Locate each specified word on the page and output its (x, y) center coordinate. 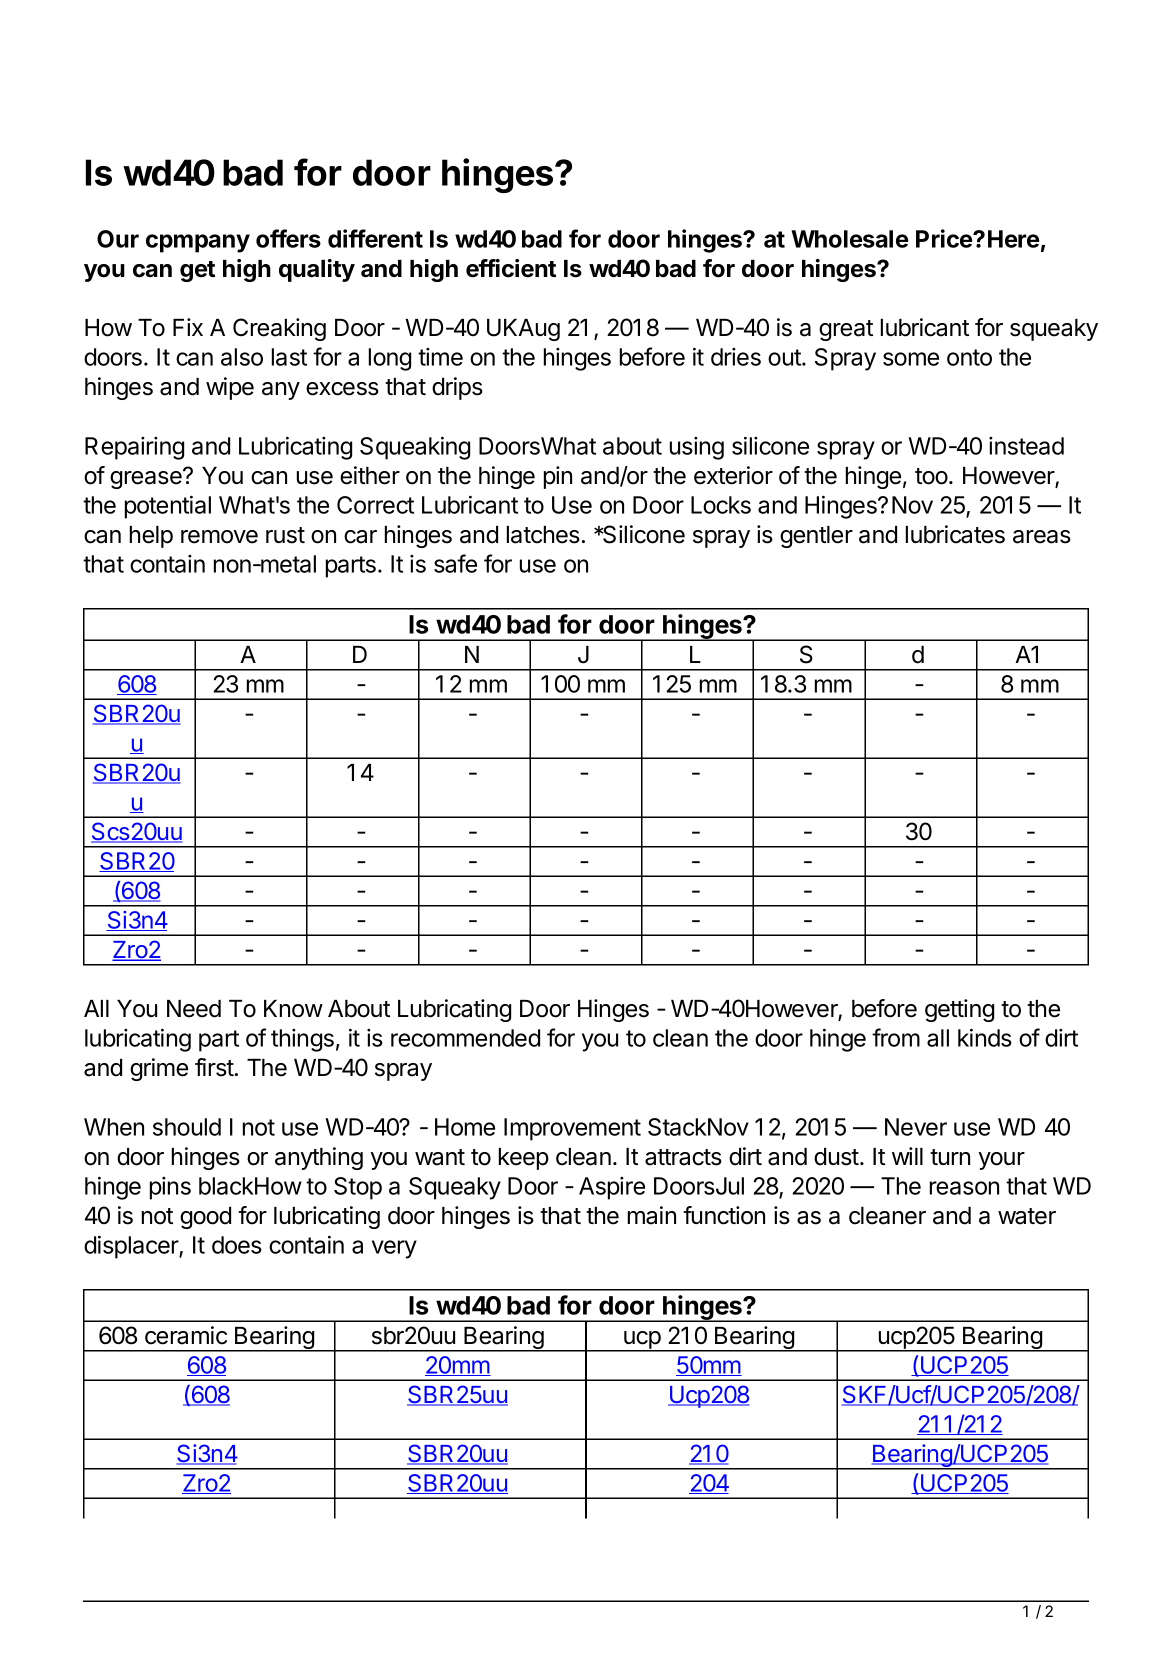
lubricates (955, 534)
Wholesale (849, 239)
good (205, 1218)
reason (964, 1188)
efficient (511, 268)
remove (219, 537)
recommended (465, 1038)
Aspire (612, 1188)
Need (194, 1009)
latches (543, 535)
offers (288, 238)
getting (959, 1010)
